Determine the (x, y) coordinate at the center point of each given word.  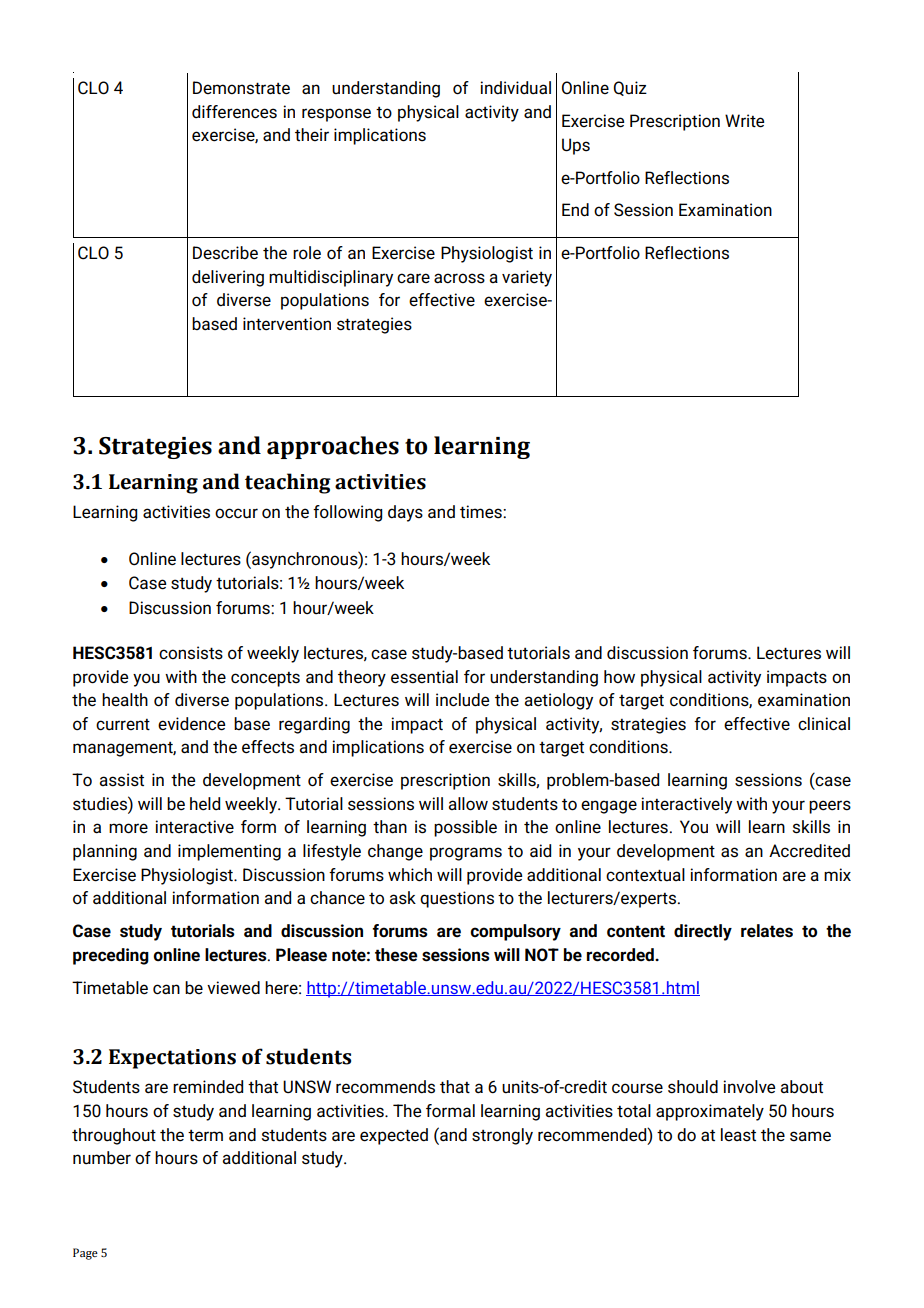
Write (744, 121)
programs (466, 854)
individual (515, 88)
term (205, 1136)
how (619, 676)
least (738, 1135)
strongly (502, 1136)
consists (191, 653)
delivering (228, 278)
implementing (229, 852)
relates (767, 931)
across (459, 278)
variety (527, 278)
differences (234, 112)
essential (424, 677)
